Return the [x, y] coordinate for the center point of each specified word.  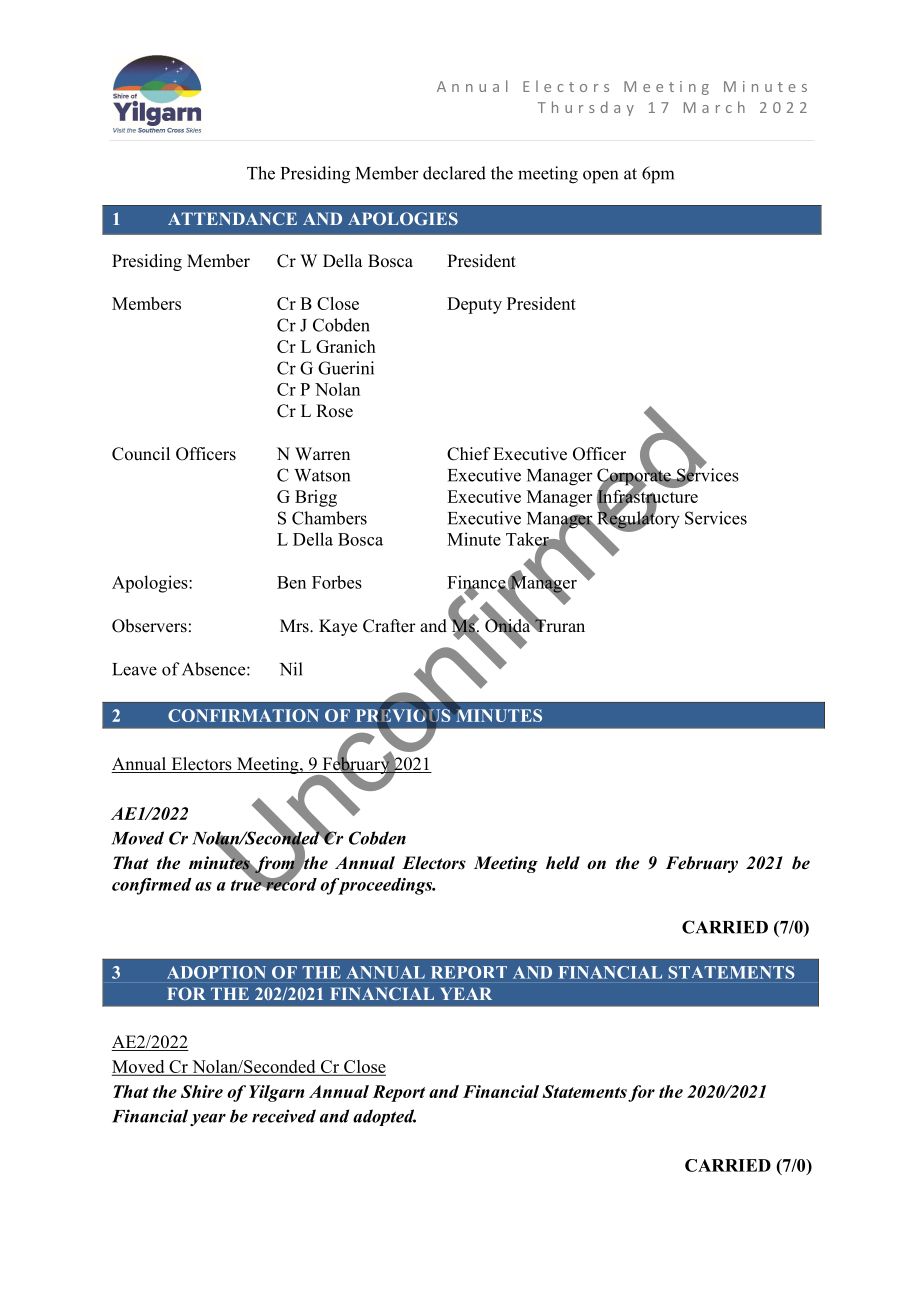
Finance [477, 583]
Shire [202, 1091]
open [600, 177]
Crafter [389, 626]
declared [454, 173]
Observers [149, 626]
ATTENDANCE [232, 218]
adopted [384, 1117]
